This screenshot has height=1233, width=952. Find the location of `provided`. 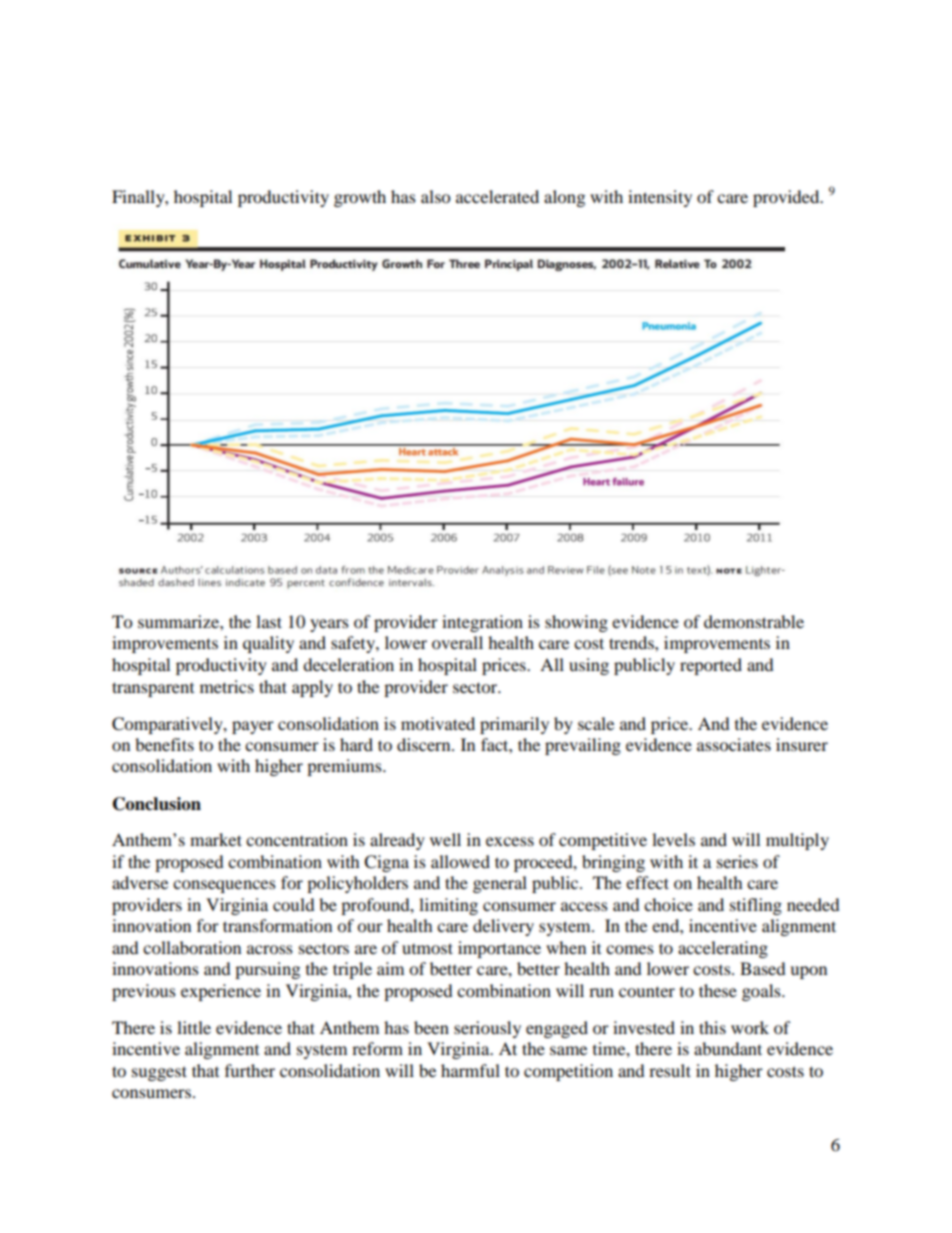

provided is located at coordinates (787, 198).
